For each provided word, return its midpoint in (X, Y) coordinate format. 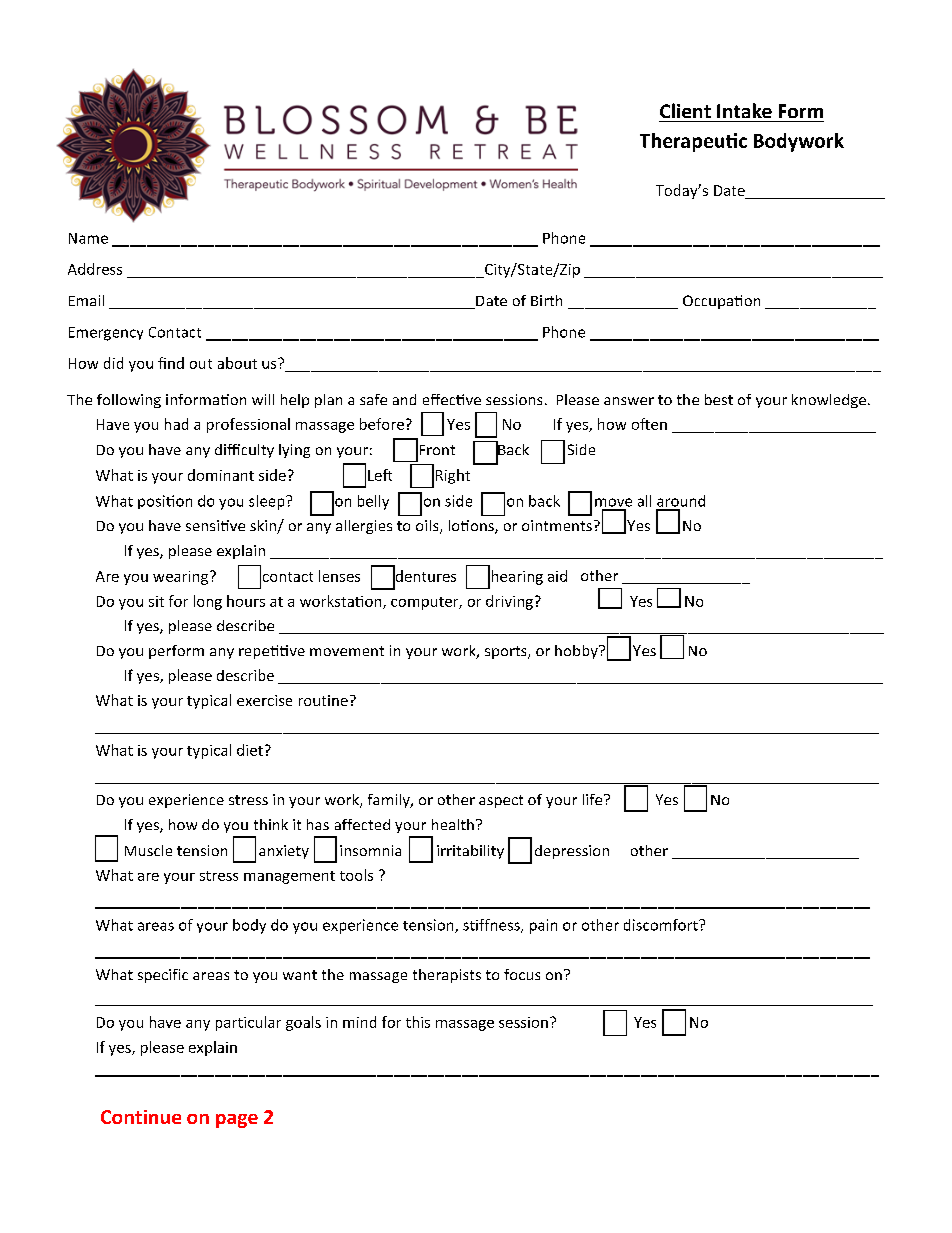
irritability (470, 852)
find (171, 363)
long (208, 602)
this (418, 1022)
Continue (141, 1117)
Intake (744, 110)
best (719, 399)
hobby (577, 652)
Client (685, 110)
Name (88, 238)
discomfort (662, 925)
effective (452, 399)
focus (522, 974)
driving (509, 602)
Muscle (148, 850)
